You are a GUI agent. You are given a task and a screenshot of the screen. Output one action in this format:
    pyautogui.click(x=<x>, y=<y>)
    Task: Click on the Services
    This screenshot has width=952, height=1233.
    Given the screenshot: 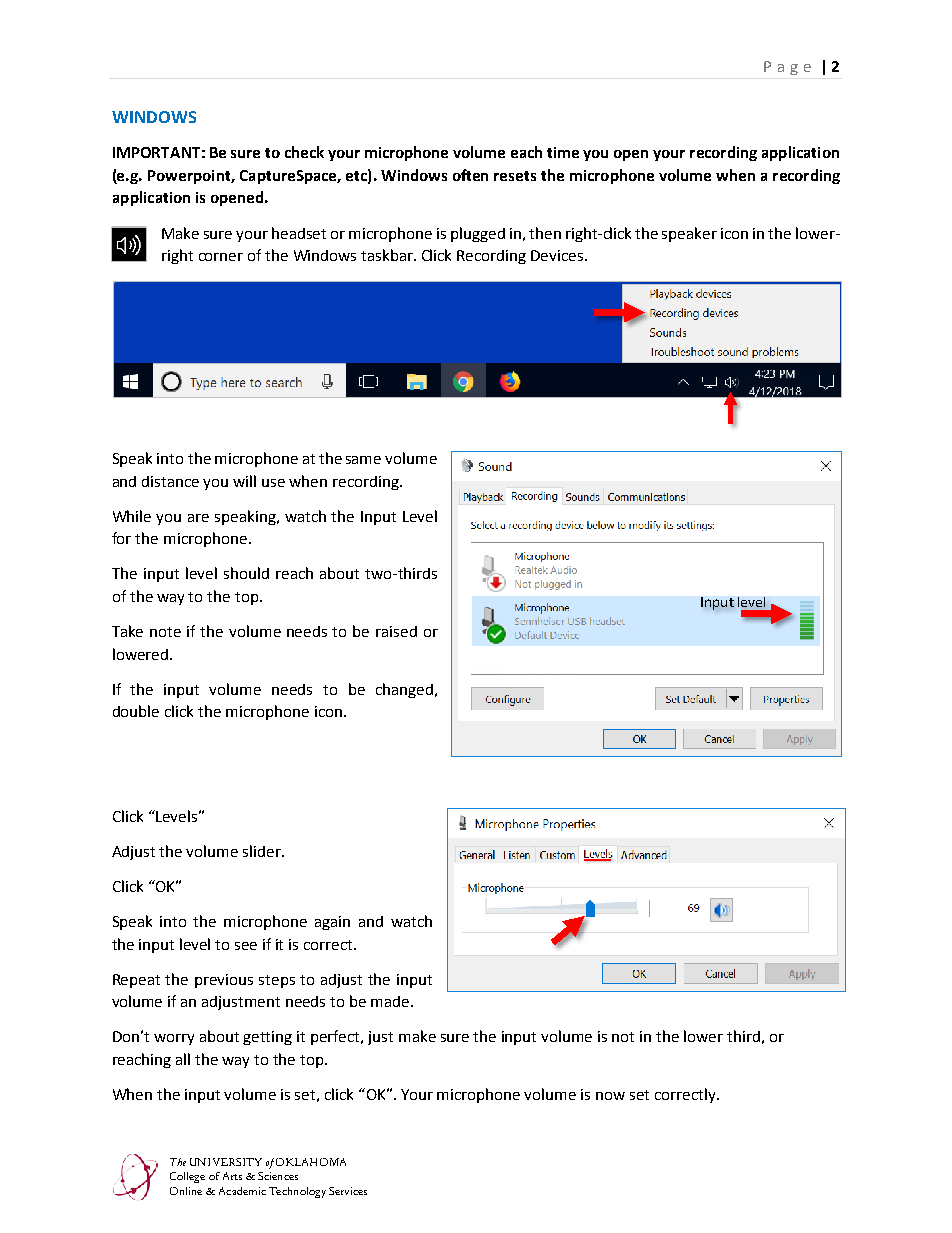 What is the action you would take?
    pyautogui.click(x=348, y=1191)
